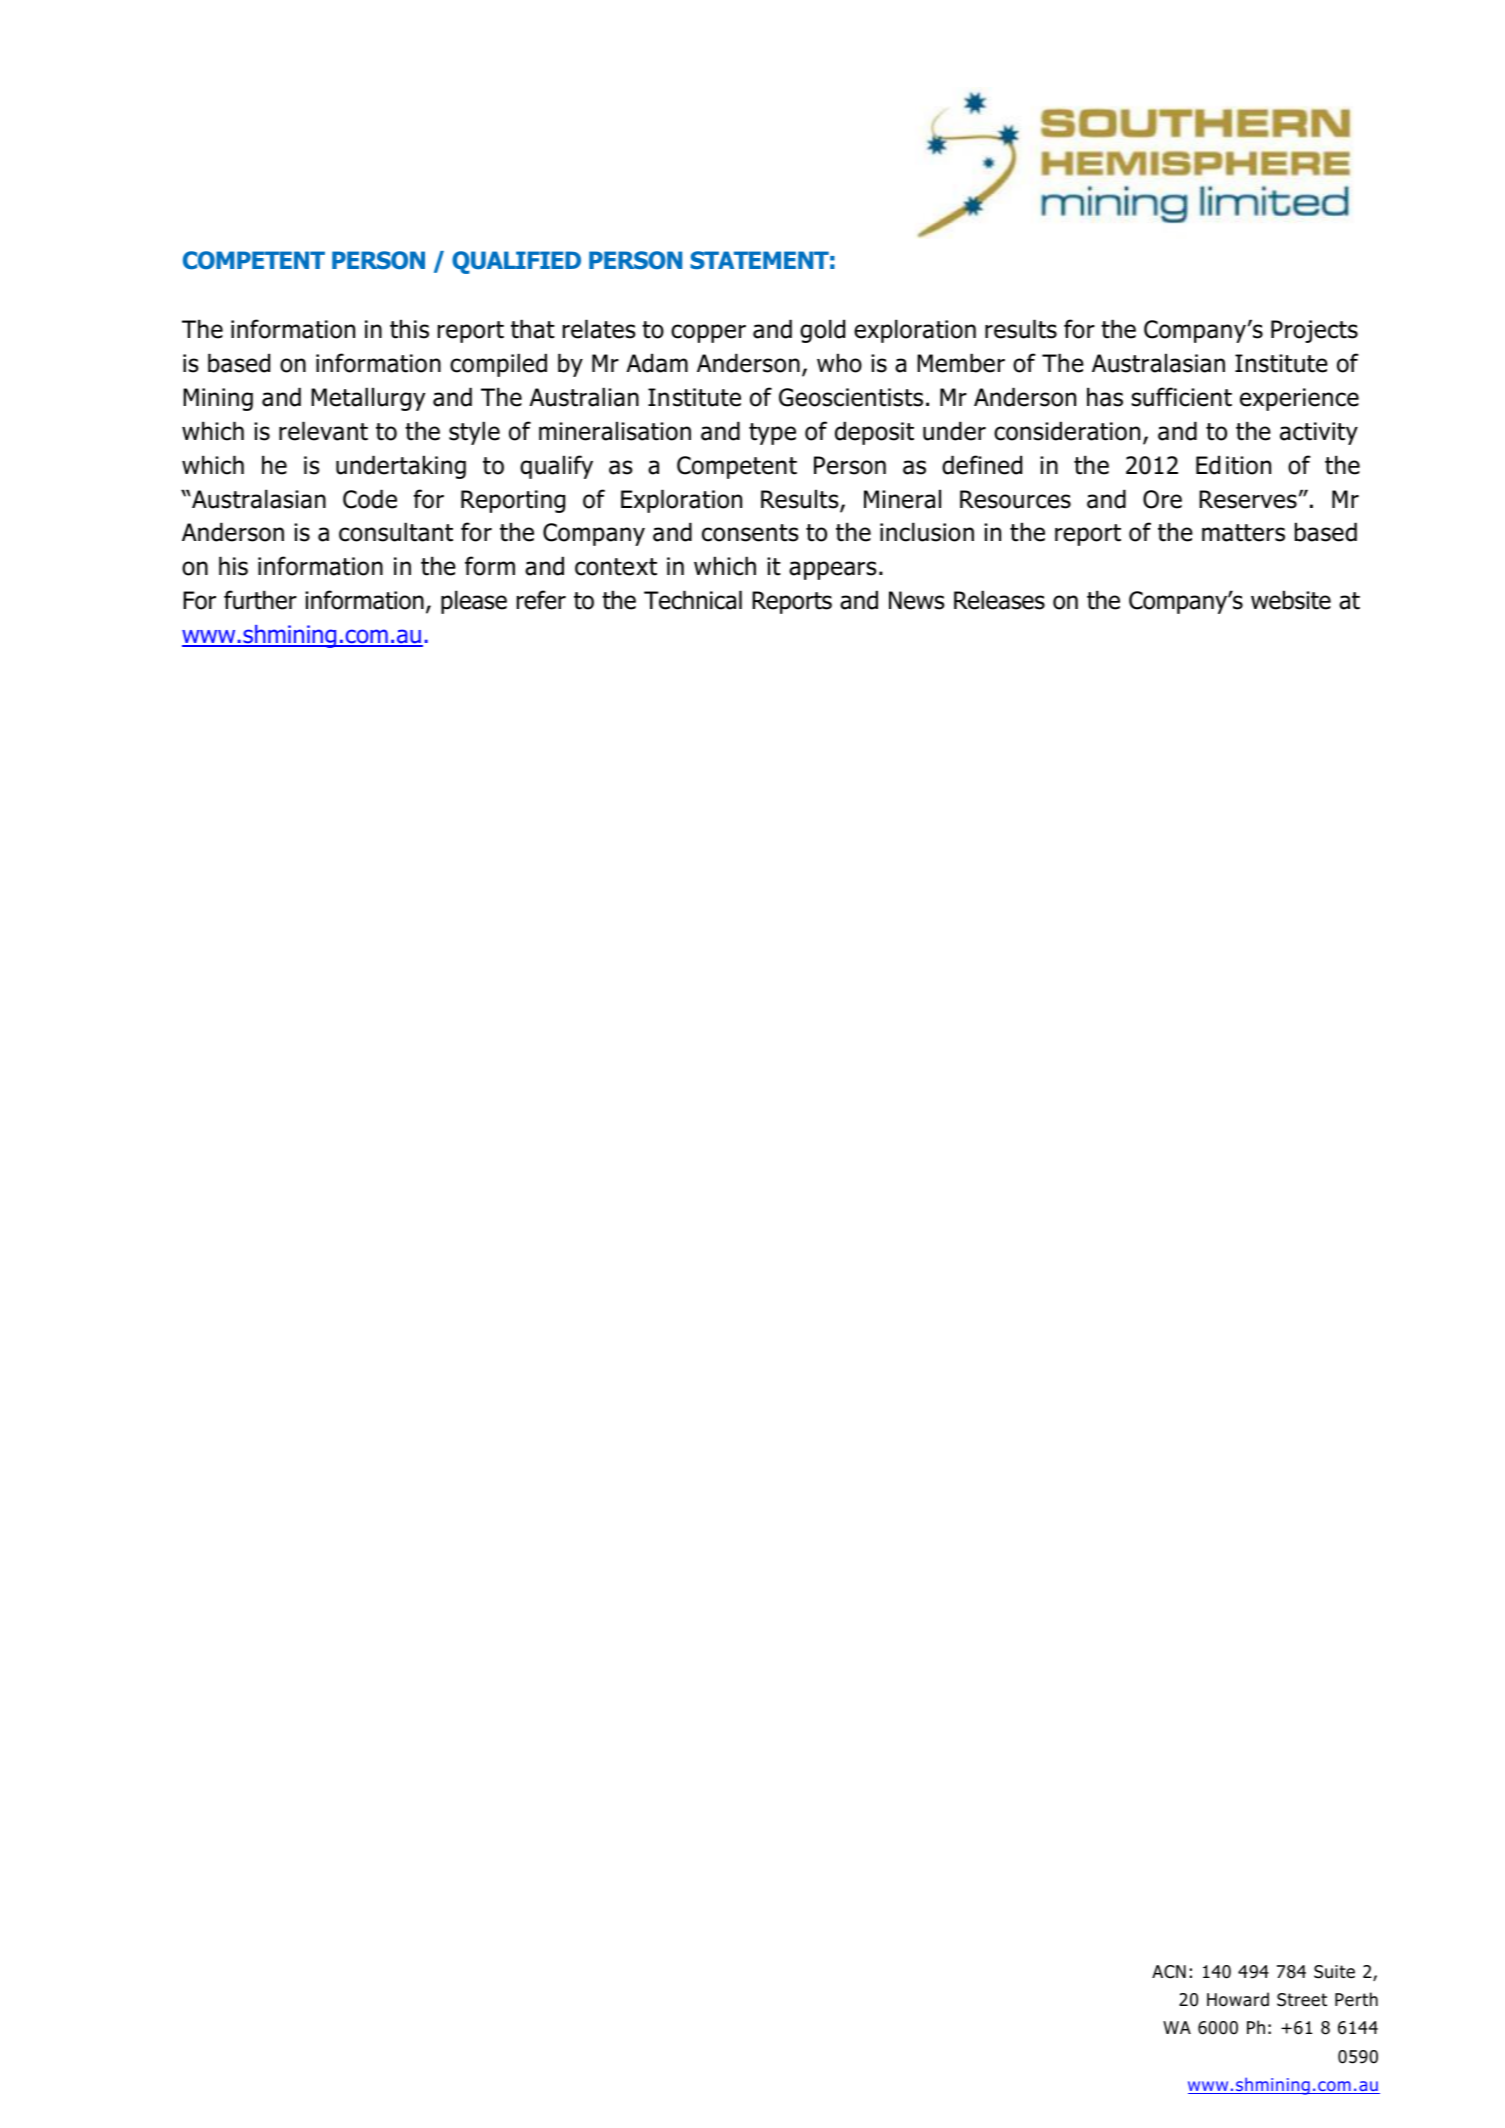 The width and height of the screenshot is (1505, 2128). I want to click on website, so click(1291, 600).
